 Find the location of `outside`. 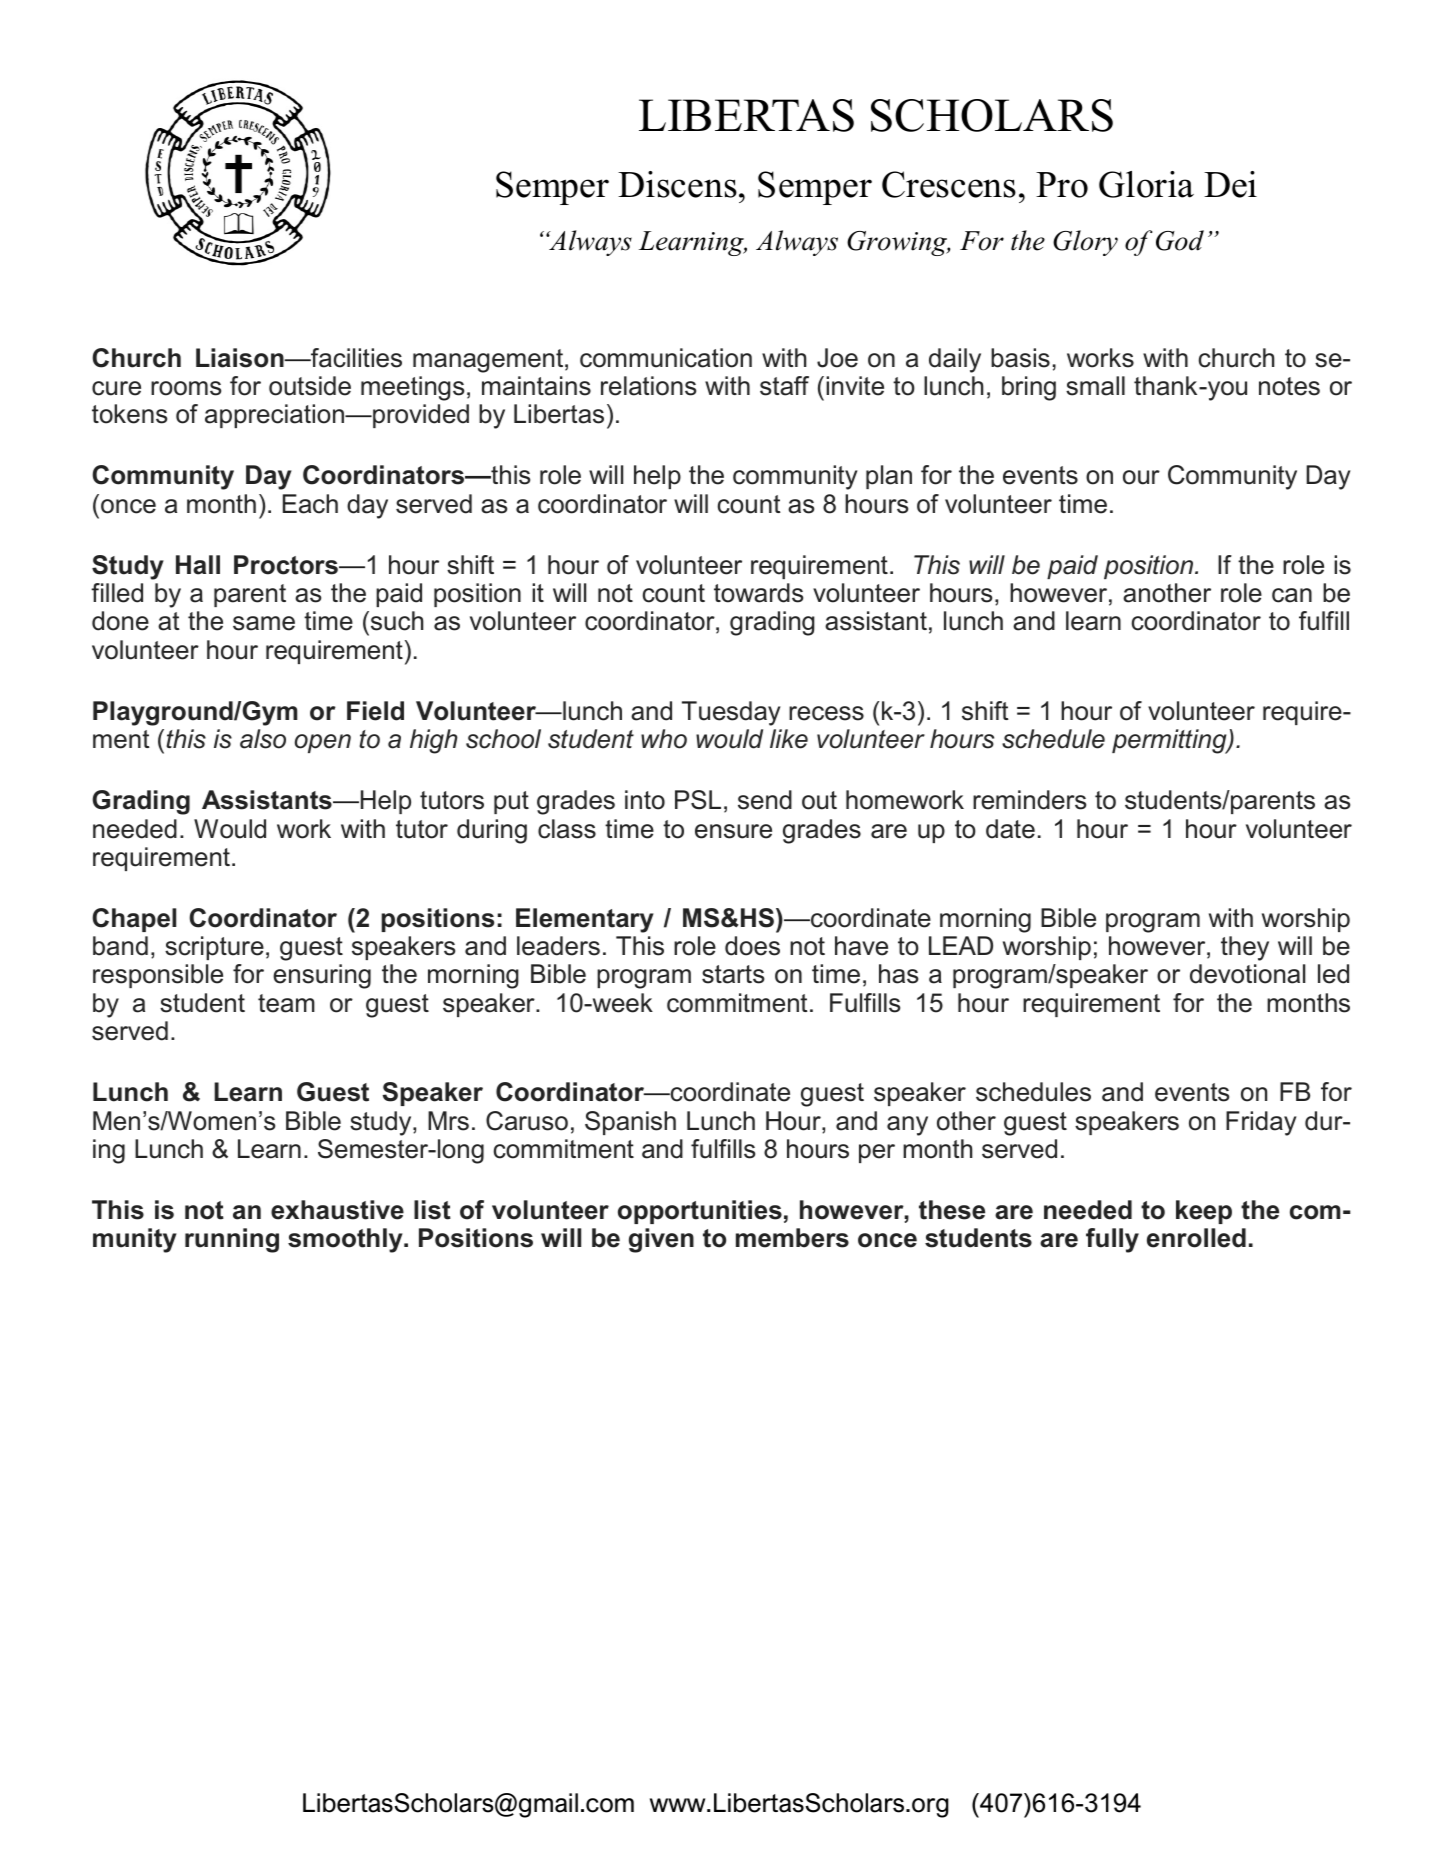

outside is located at coordinates (310, 386).
